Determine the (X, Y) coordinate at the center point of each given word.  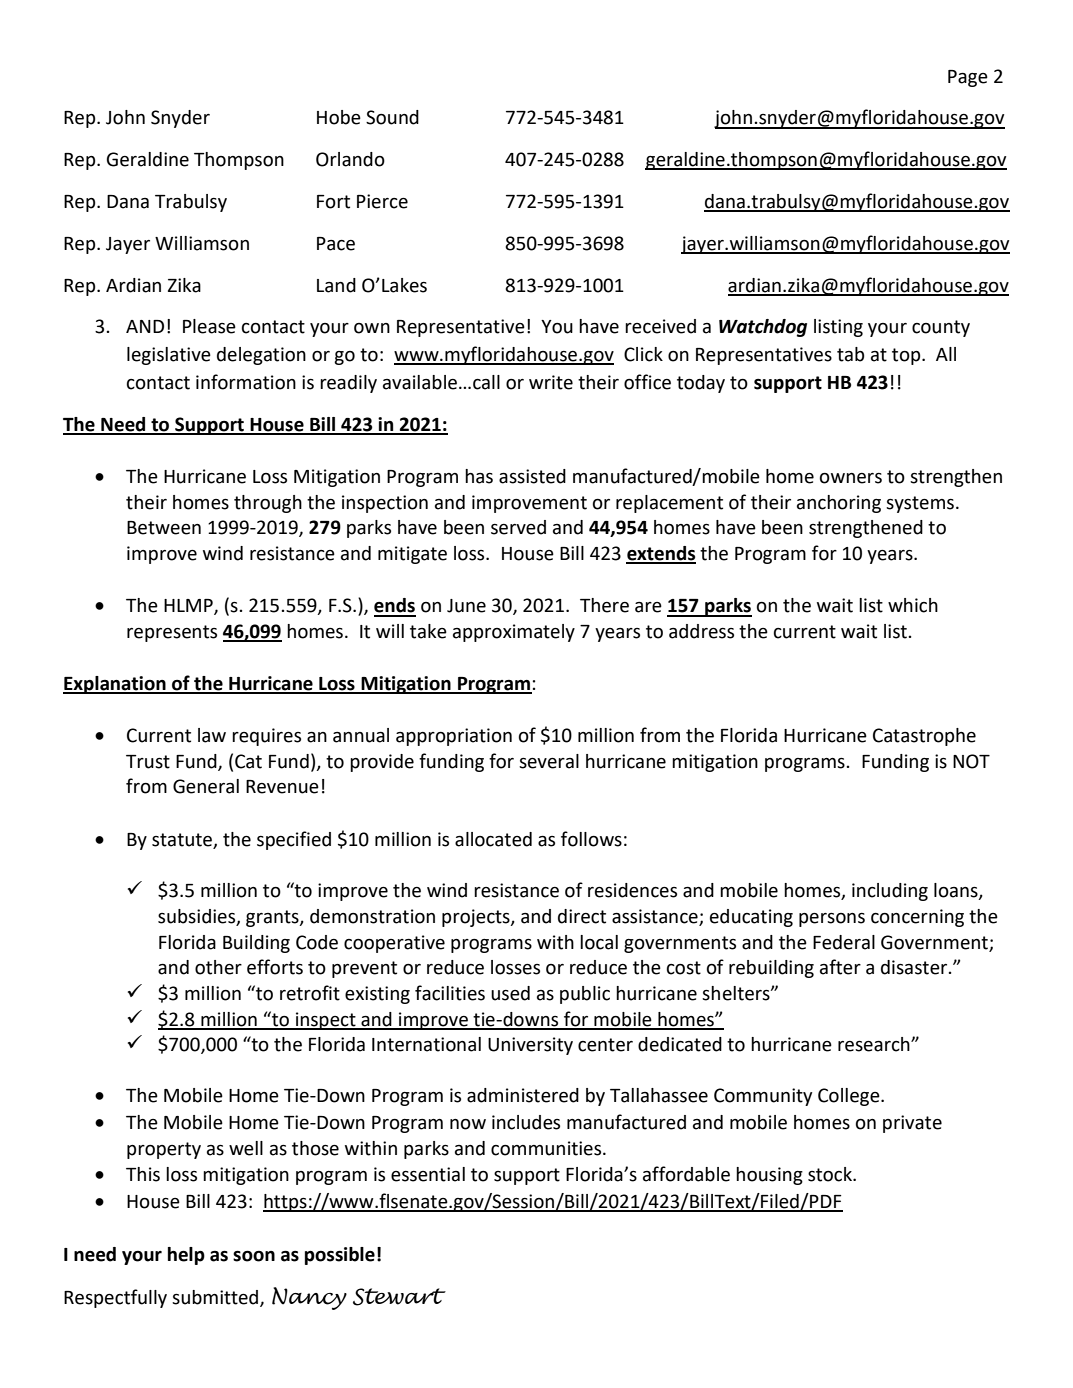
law (212, 735)
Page (968, 78)
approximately (514, 633)
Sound (392, 117)
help (186, 1256)
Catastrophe (924, 737)
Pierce (382, 201)
